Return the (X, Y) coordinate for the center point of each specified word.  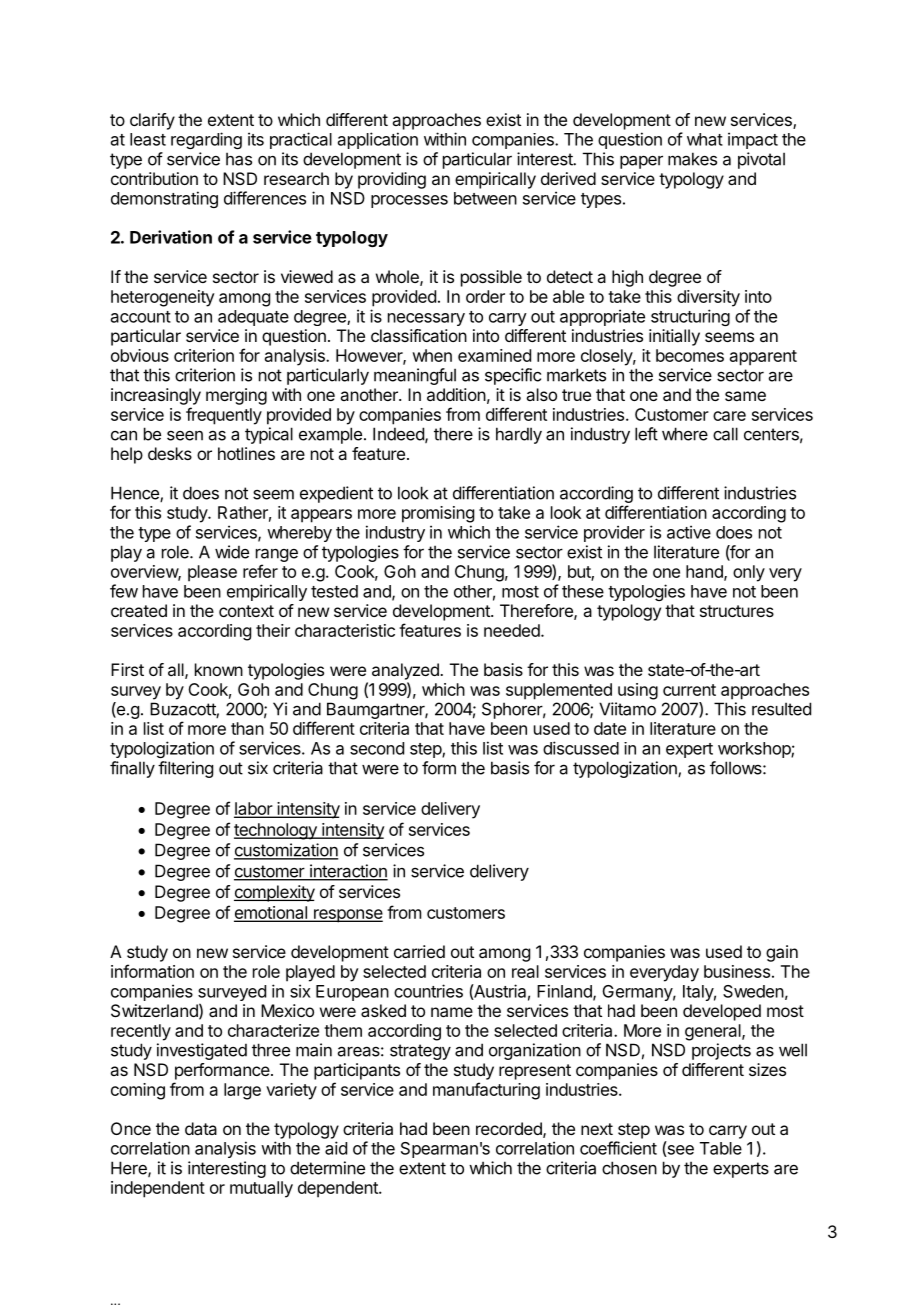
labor (254, 809)
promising (438, 514)
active (689, 532)
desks (170, 453)
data (201, 1128)
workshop (755, 750)
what (705, 139)
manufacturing (486, 1091)
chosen (629, 1168)
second (377, 748)
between (485, 198)
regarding (206, 140)
